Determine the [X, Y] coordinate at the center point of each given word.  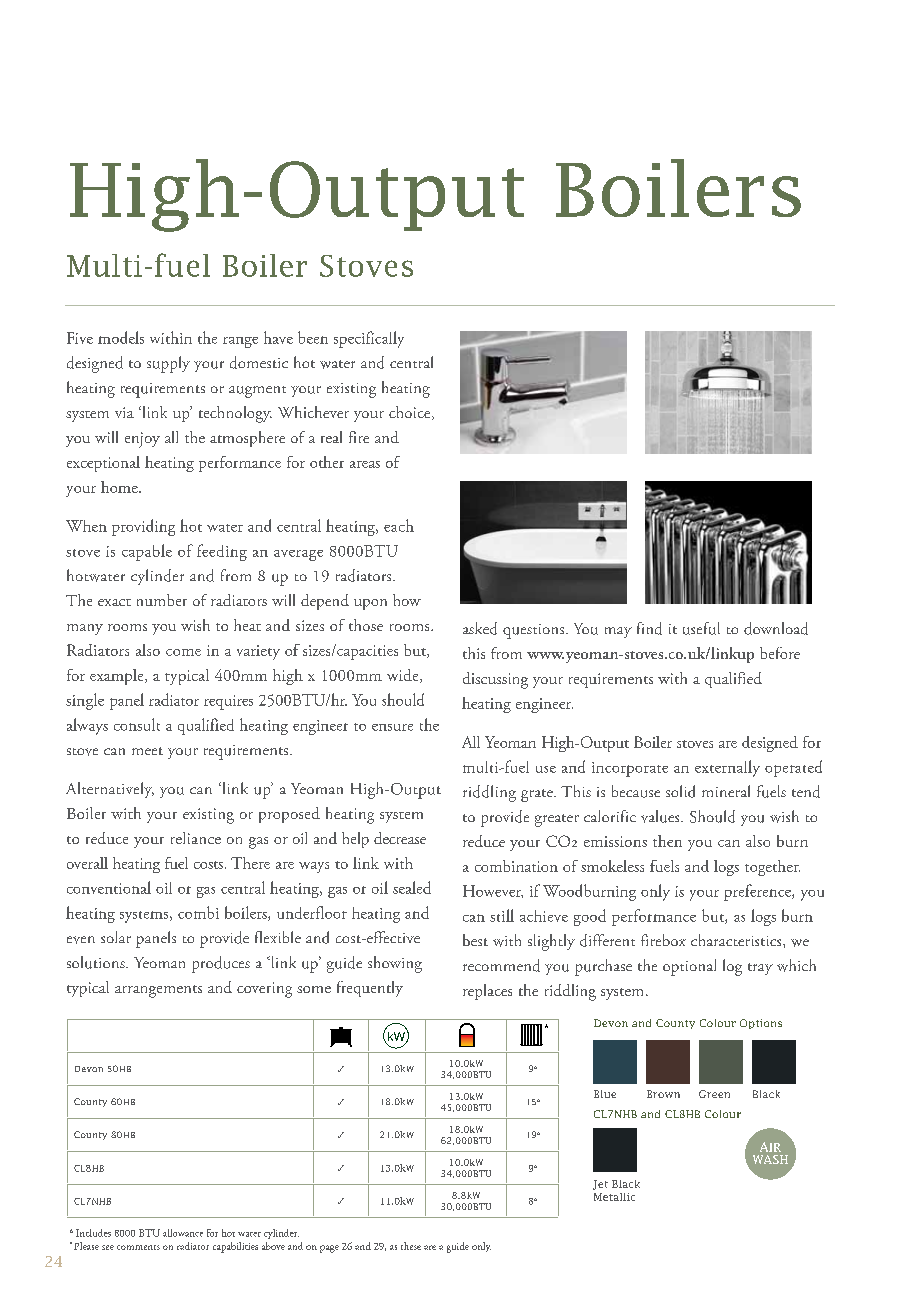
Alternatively [110, 790]
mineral [726, 791]
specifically [369, 339]
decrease [400, 838]
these [411, 1246]
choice [411, 413]
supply [168, 364]
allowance [183, 1233]
